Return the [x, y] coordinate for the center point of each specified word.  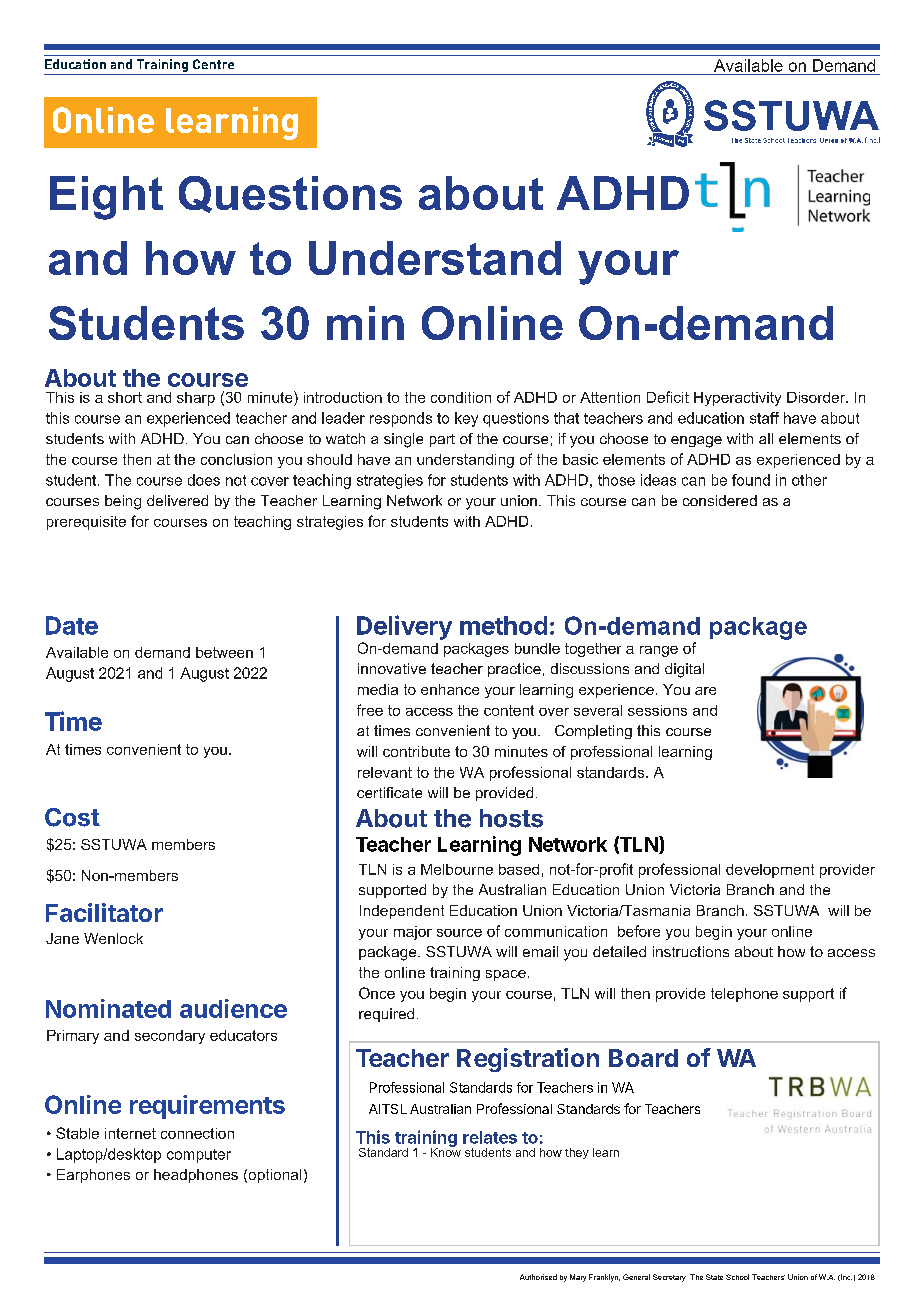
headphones [196, 1176]
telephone [744, 995]
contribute [416, 751]
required [386, 1015]
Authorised [538, 1277]
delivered [177, 500]
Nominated [108, 1008]
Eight [106, 198]
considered [720, 500]
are [705, 691]
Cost [72, 817]
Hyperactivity [737, 399]
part [442, 440]
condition [461, 397]
